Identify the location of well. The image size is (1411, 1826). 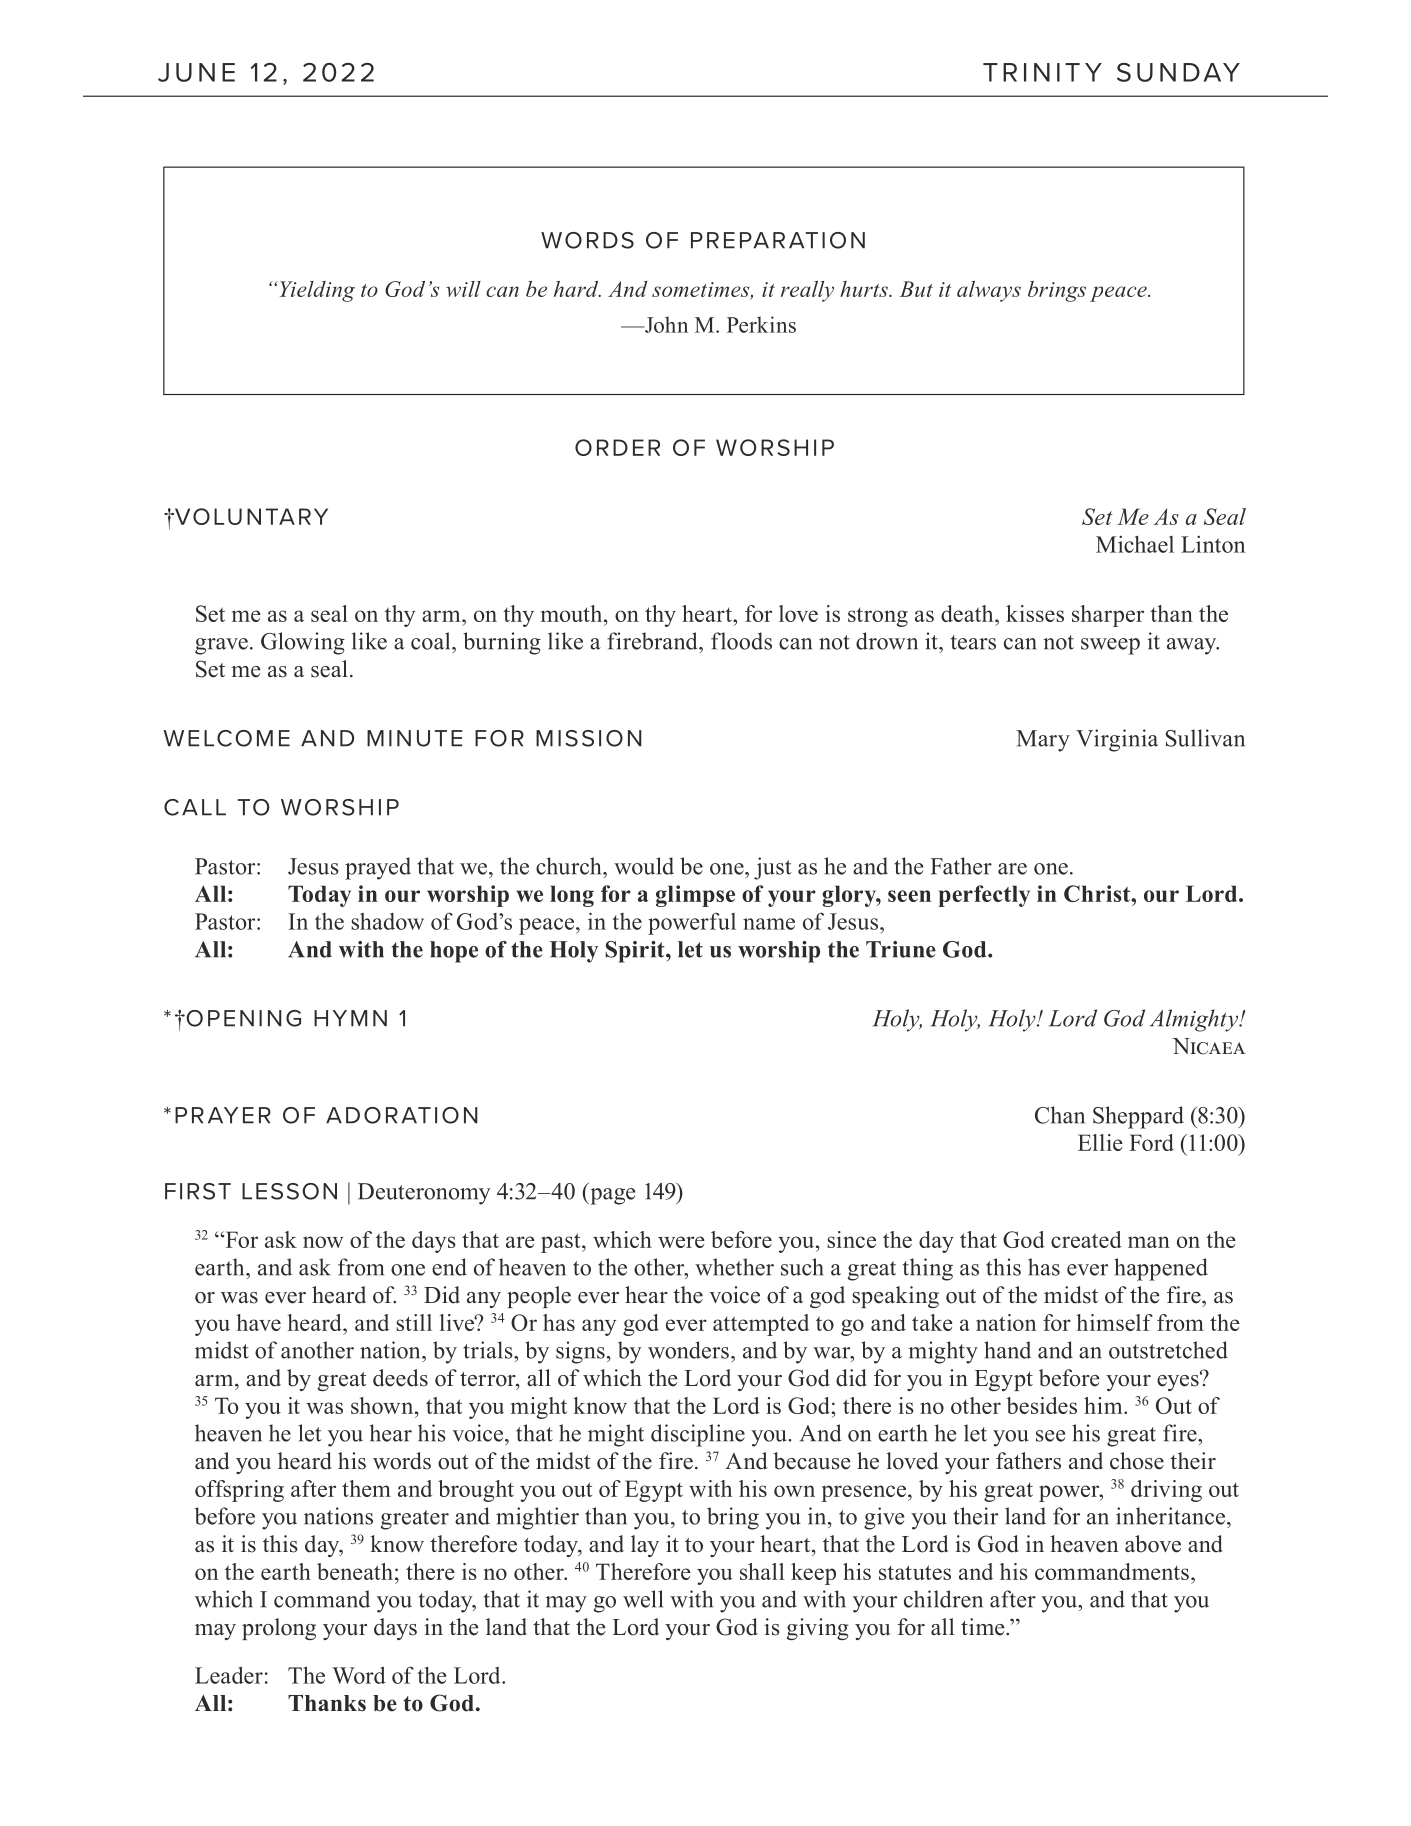
(643, 1599).
